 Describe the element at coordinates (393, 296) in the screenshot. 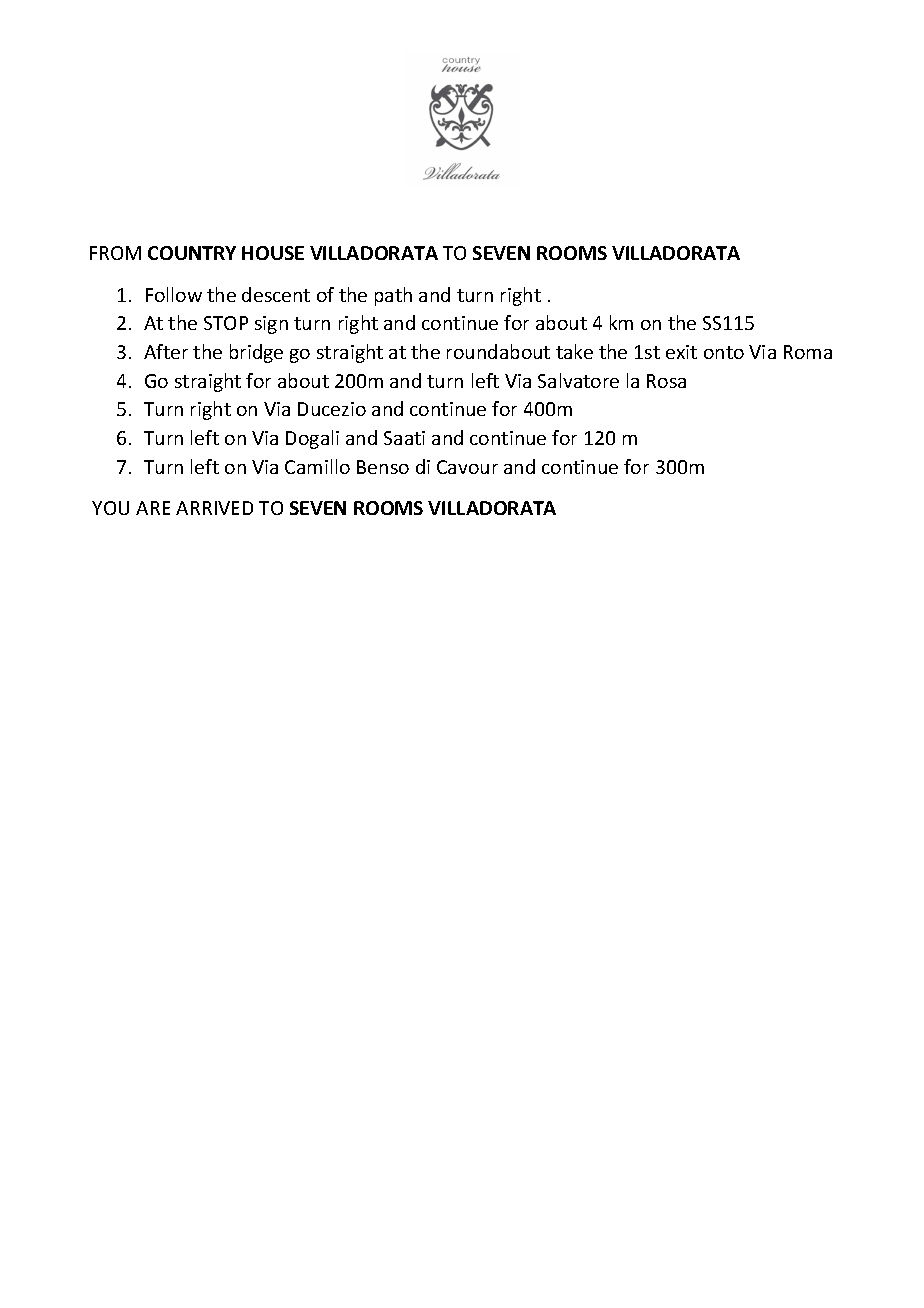

I see `path` at that location.
